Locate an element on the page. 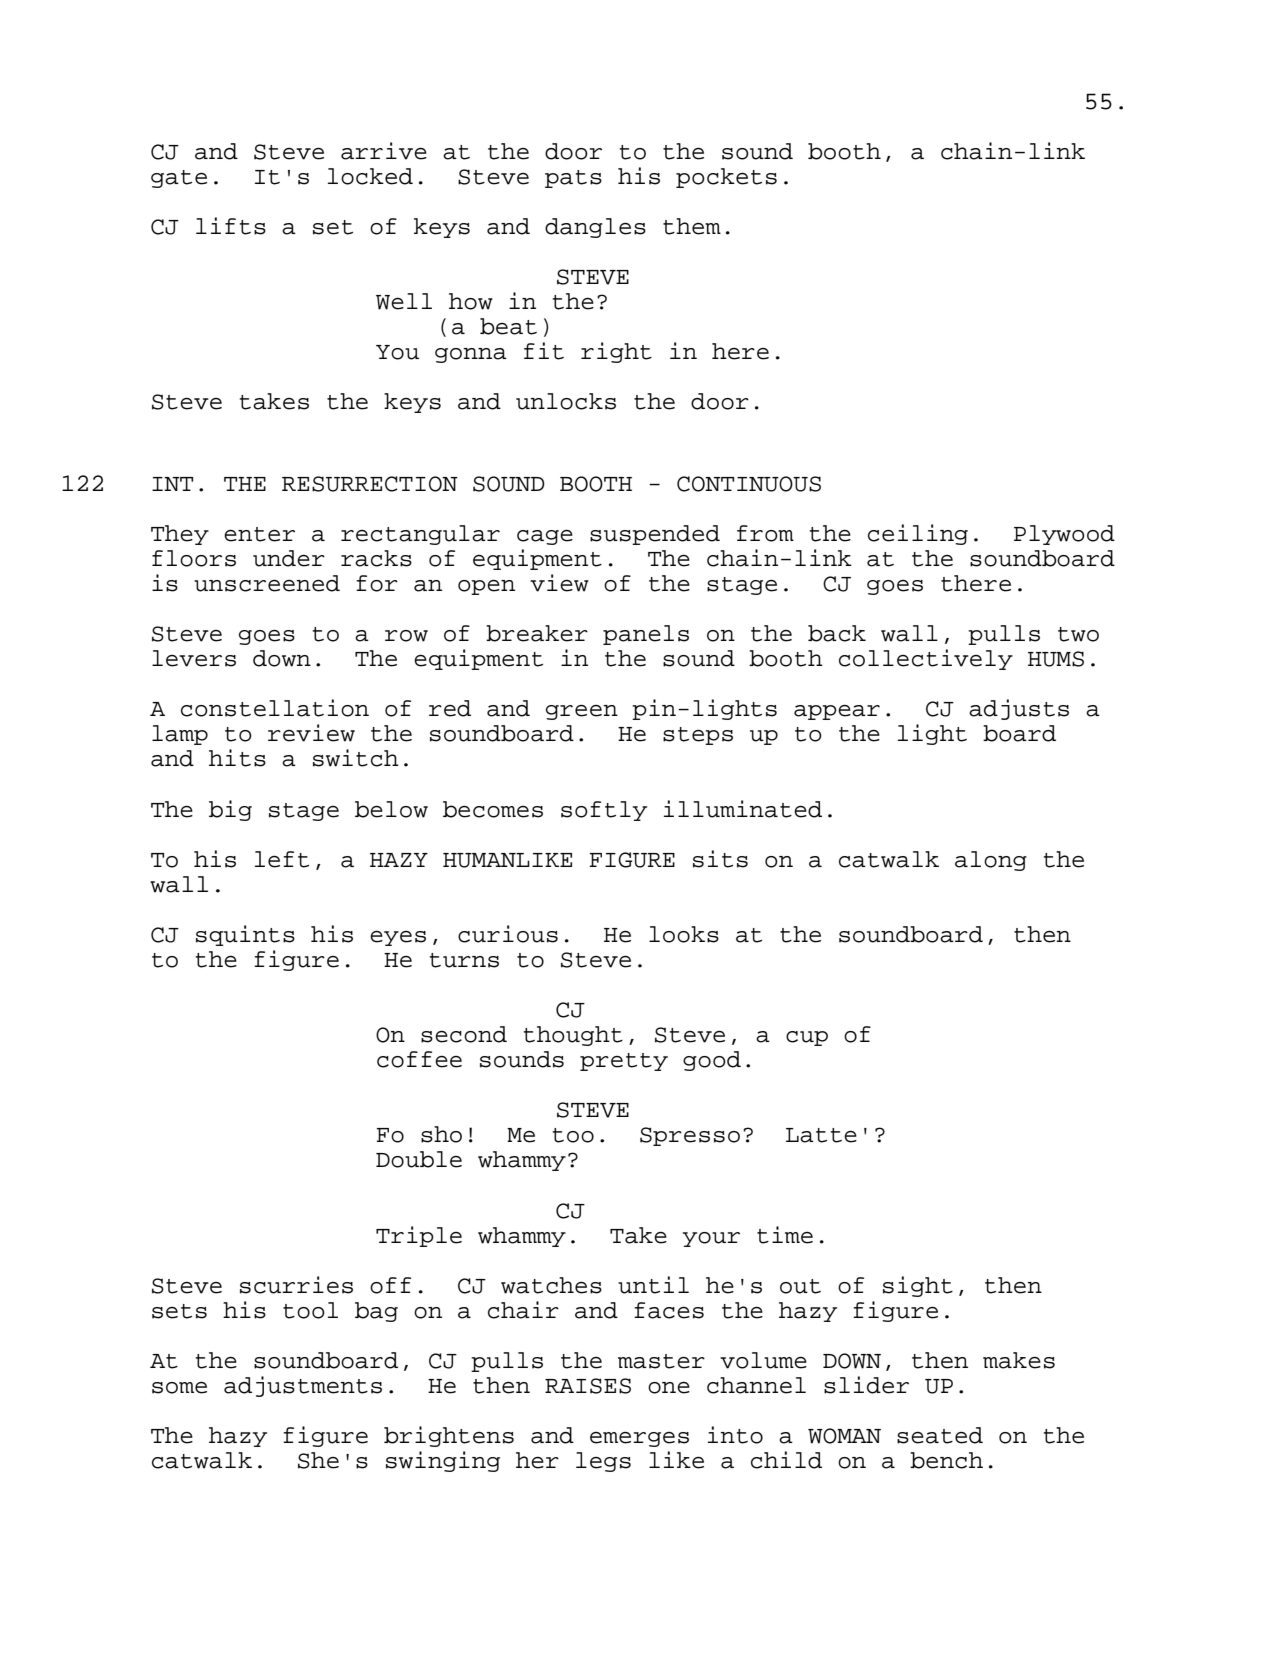  ceiling is located at coordinates (918, 534).
